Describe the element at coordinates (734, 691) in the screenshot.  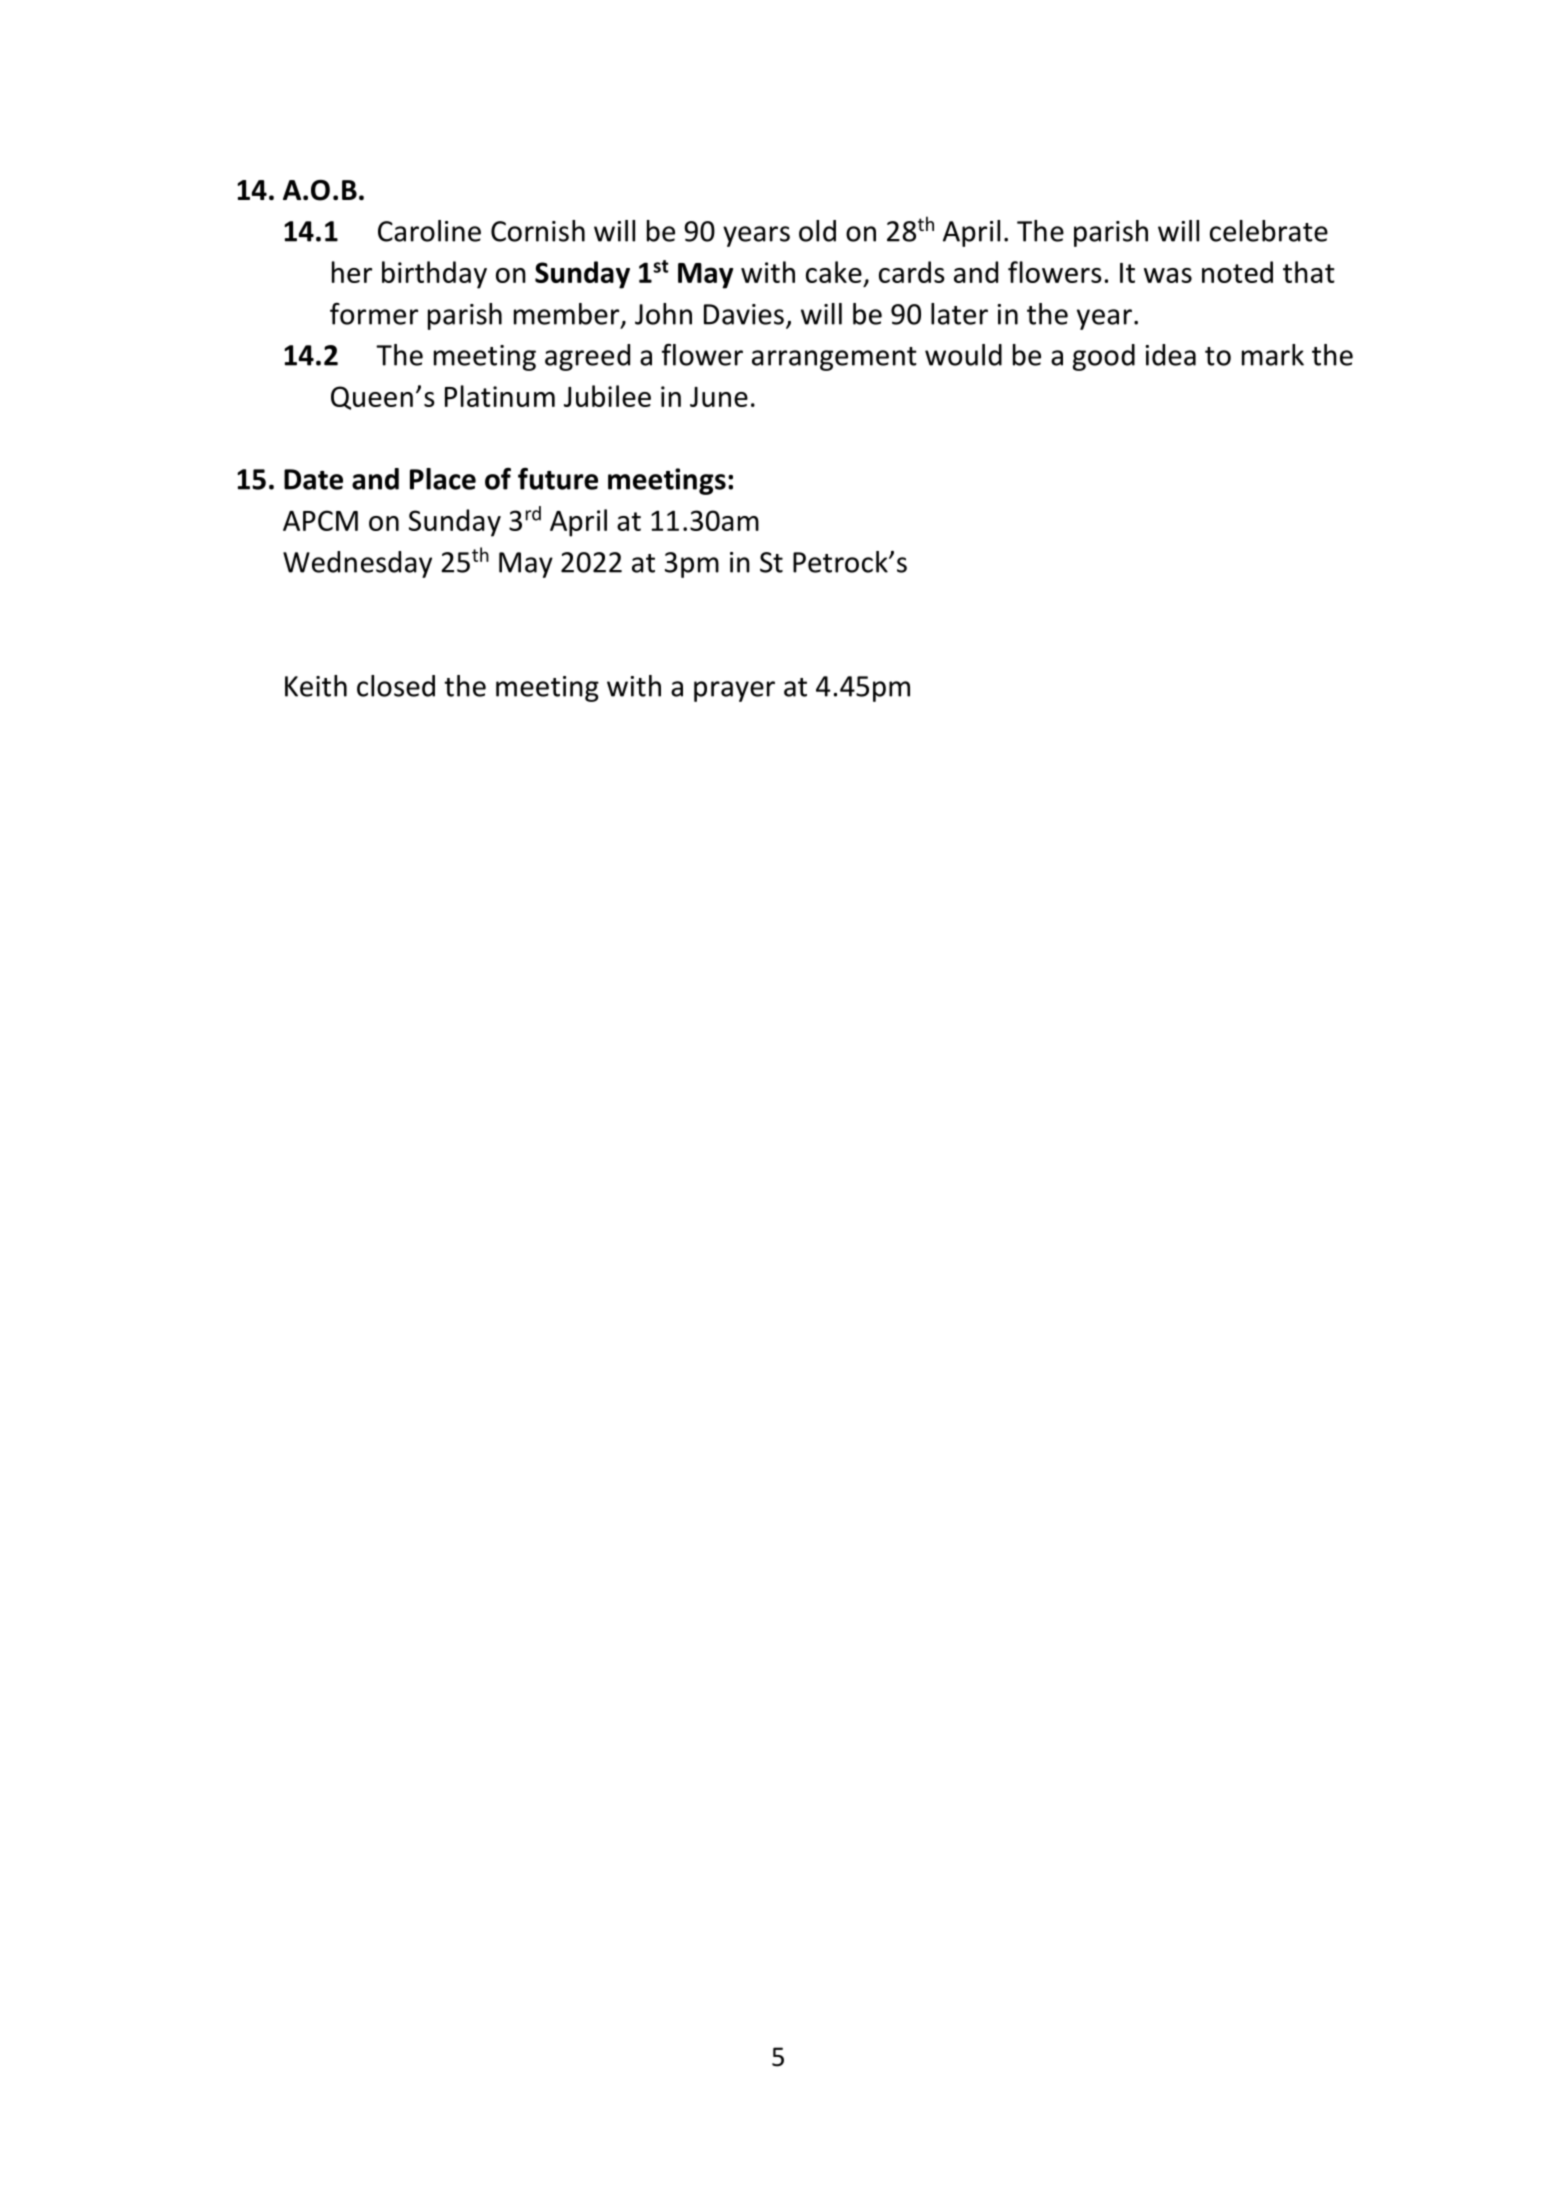
I see `prayer` at that location.
